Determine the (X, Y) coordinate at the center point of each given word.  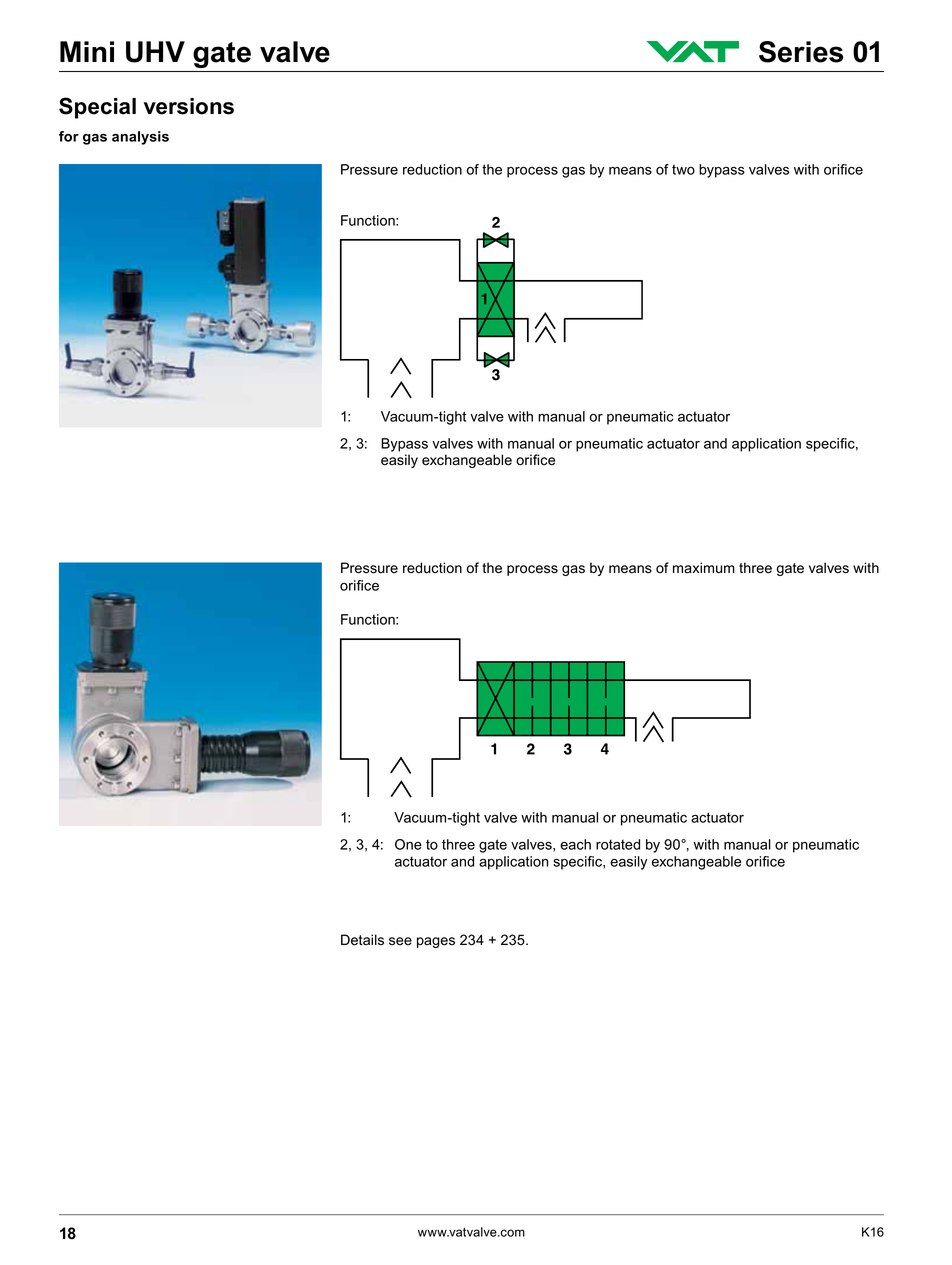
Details (362, 940)
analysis (140, 138)
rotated (618, 844)
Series (801, 52)
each (575, 844)
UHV (155, 52)
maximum (704, 568)
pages (436, 942)
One (408, 844)
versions (189, 106)
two (683, 169)
